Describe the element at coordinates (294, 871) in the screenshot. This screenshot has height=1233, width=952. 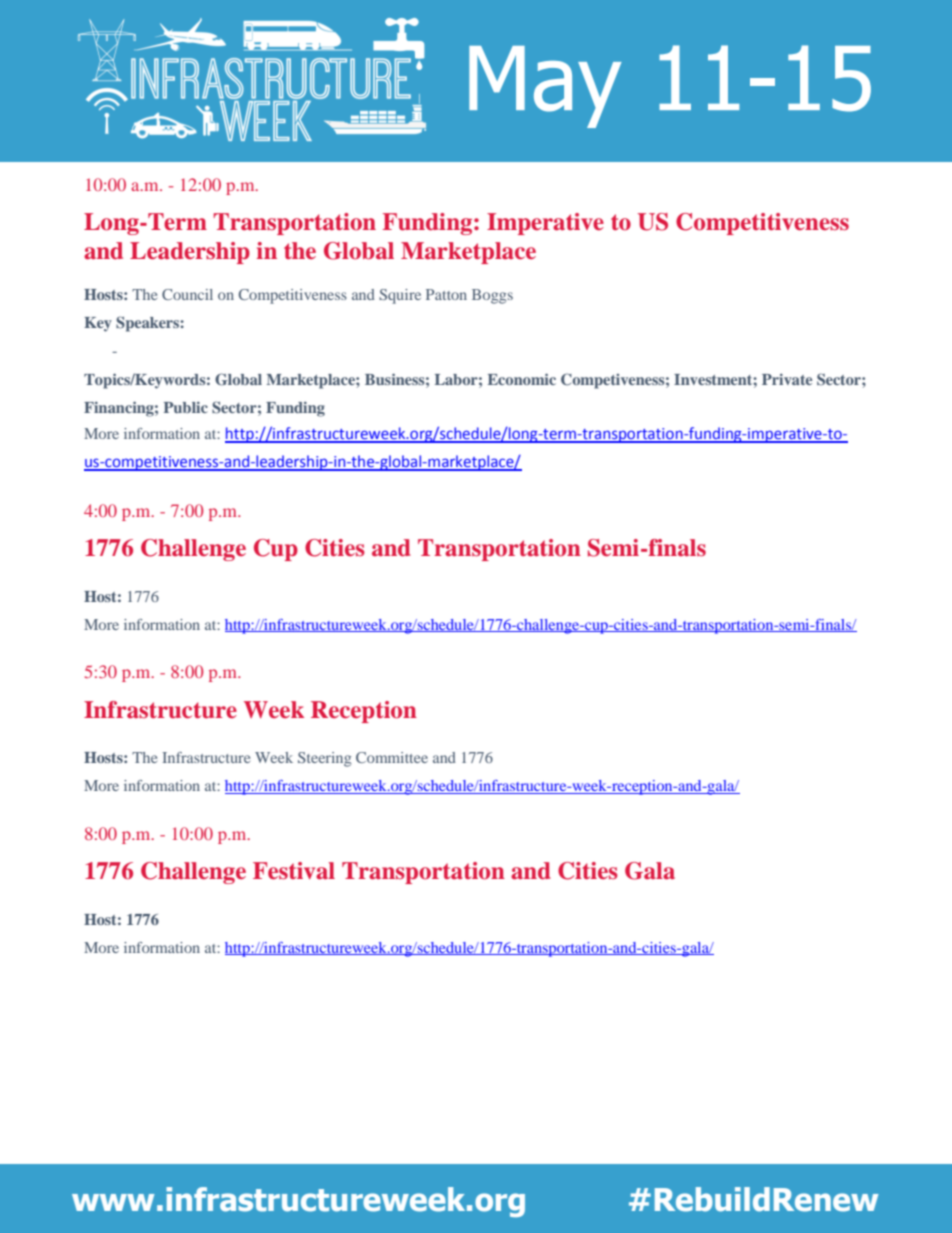
I see `Festival` at that location.
